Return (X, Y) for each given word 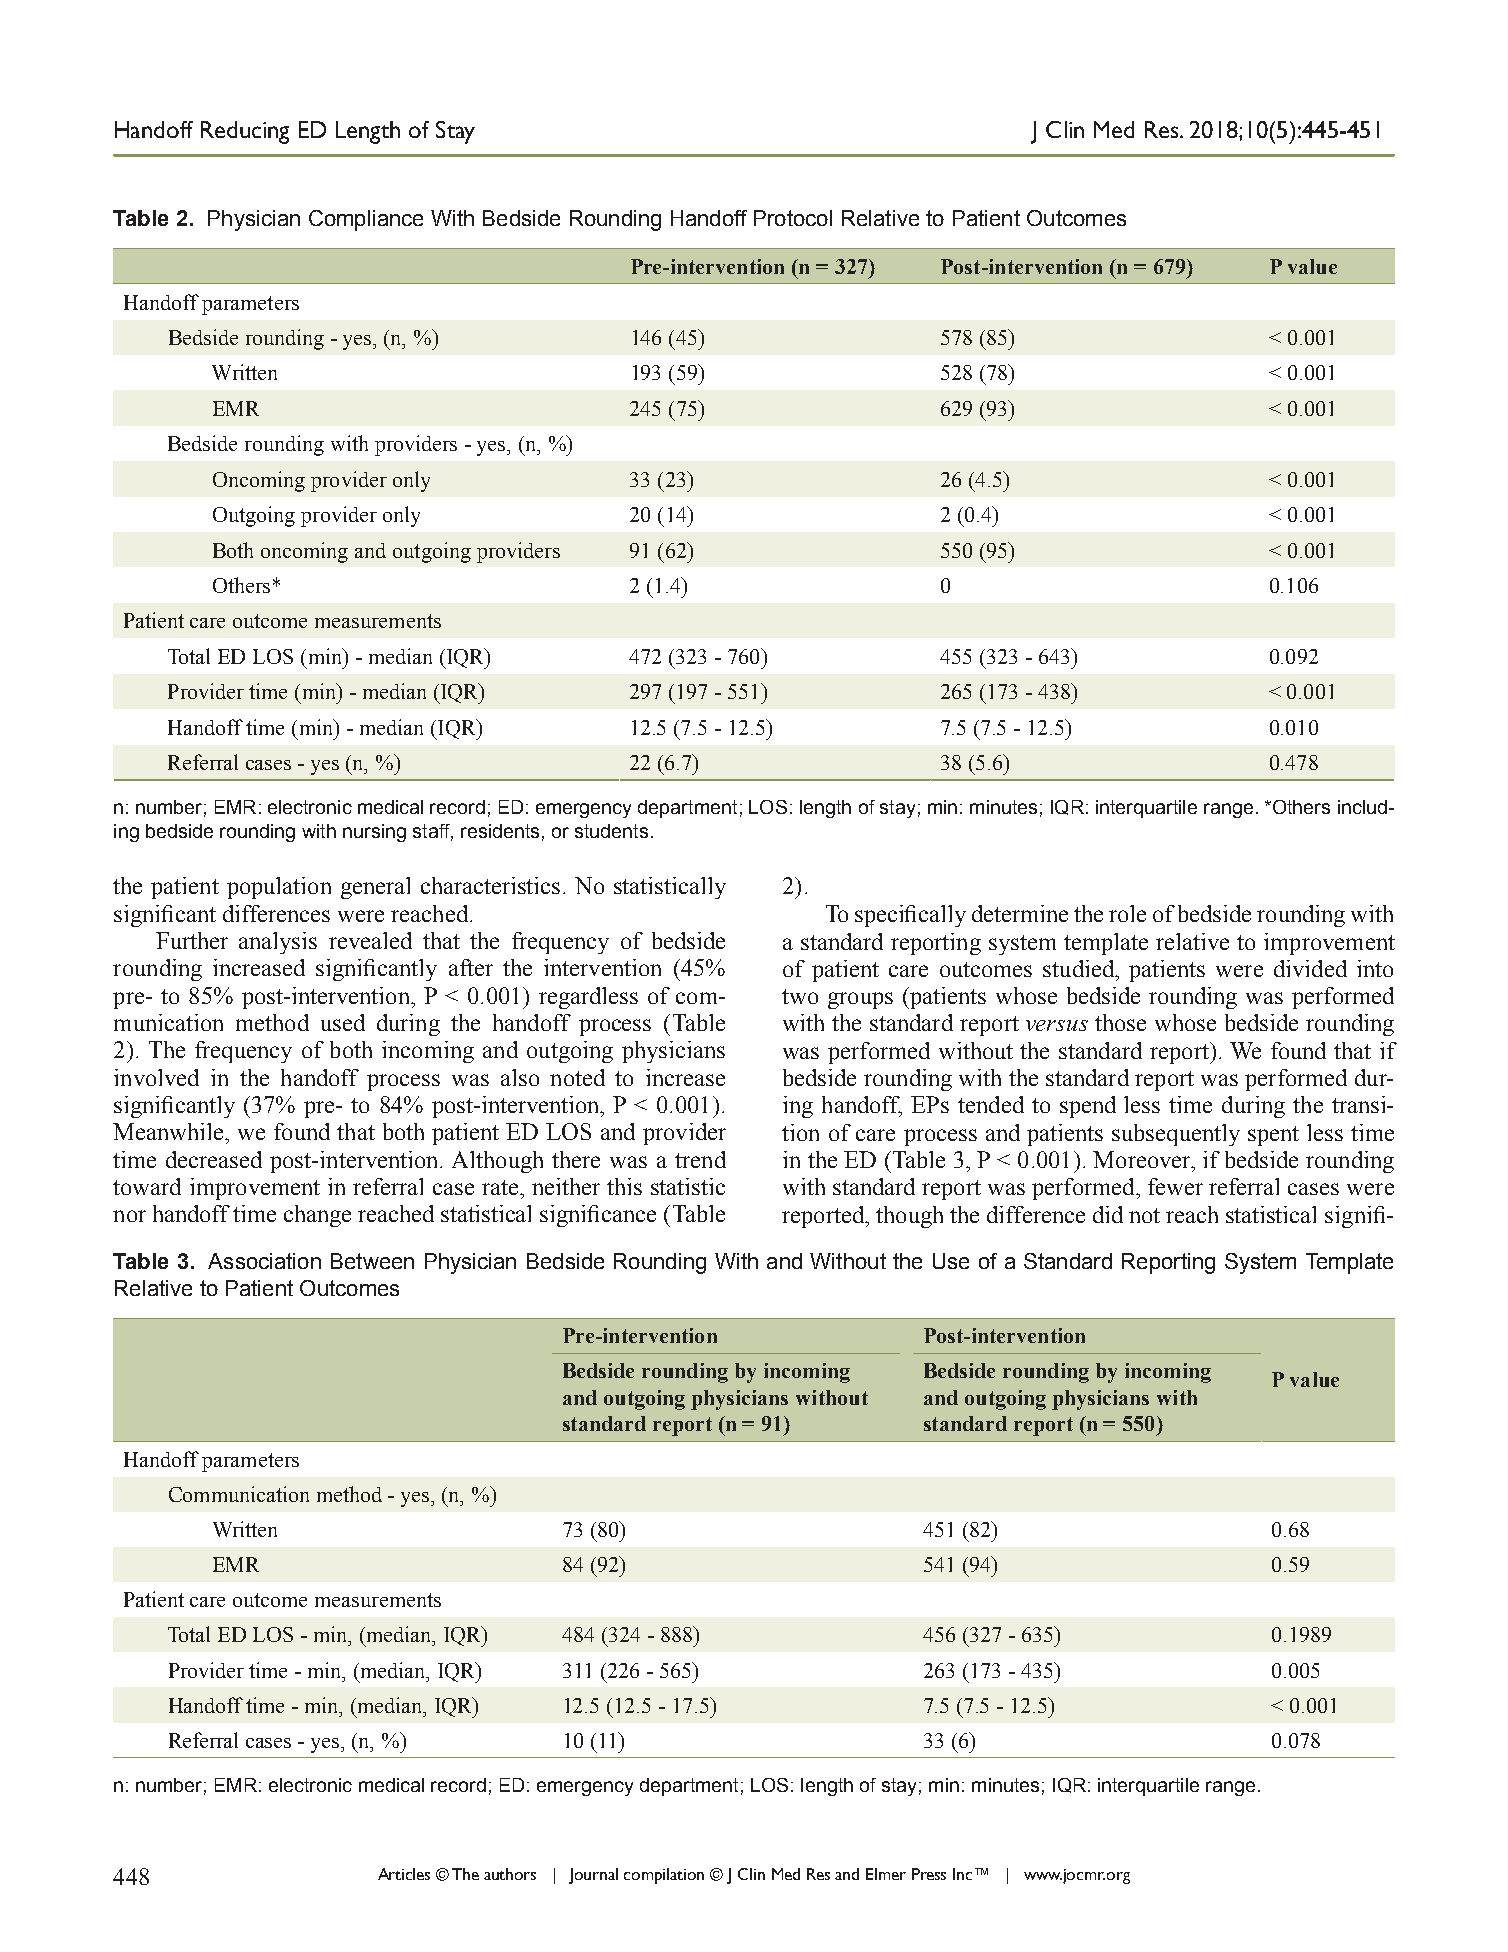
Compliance (366, 220)
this (624, 1186)
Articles (404, 1874)
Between (372, 1261)
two (800, 996)
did (1108, 1214)
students (611, 831)
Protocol (793, 218)
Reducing (245, 132)
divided (1310, 968)
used (343, 1022)
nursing (374, 833)
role (1127, 913)
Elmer (886, 1874)
